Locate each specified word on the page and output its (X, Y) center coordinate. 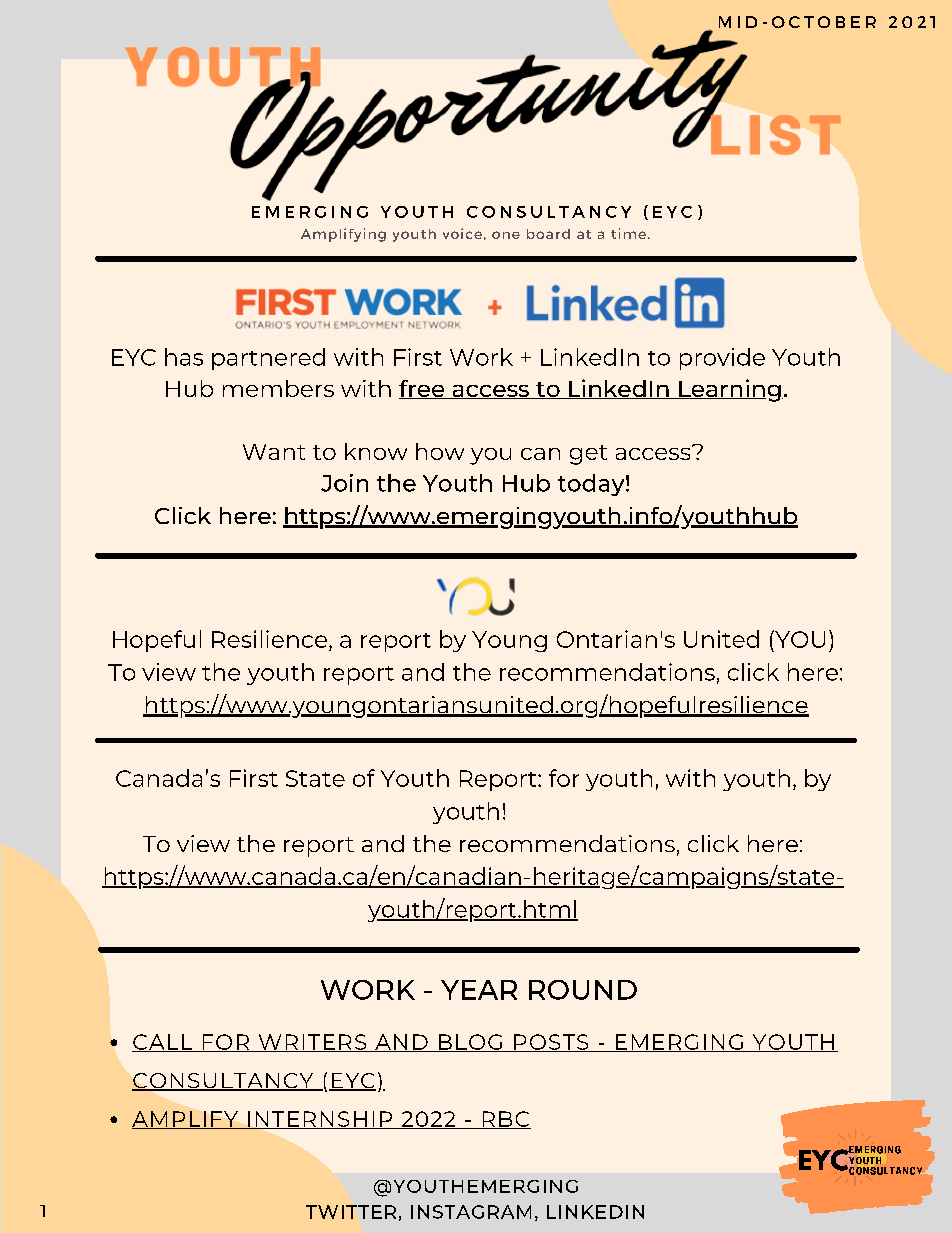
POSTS (551, 1043)
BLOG (471, 1043)
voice (462, 233)
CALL (163, 1043)
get (588, 455)
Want (274, 452)
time (628, 233)
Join (344, 483)
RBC (505, 1120)
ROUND (583, 990)
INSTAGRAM (471, 1212)
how (440, 451)
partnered (268, 359)
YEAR (479, 990)
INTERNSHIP (320, 1120)
